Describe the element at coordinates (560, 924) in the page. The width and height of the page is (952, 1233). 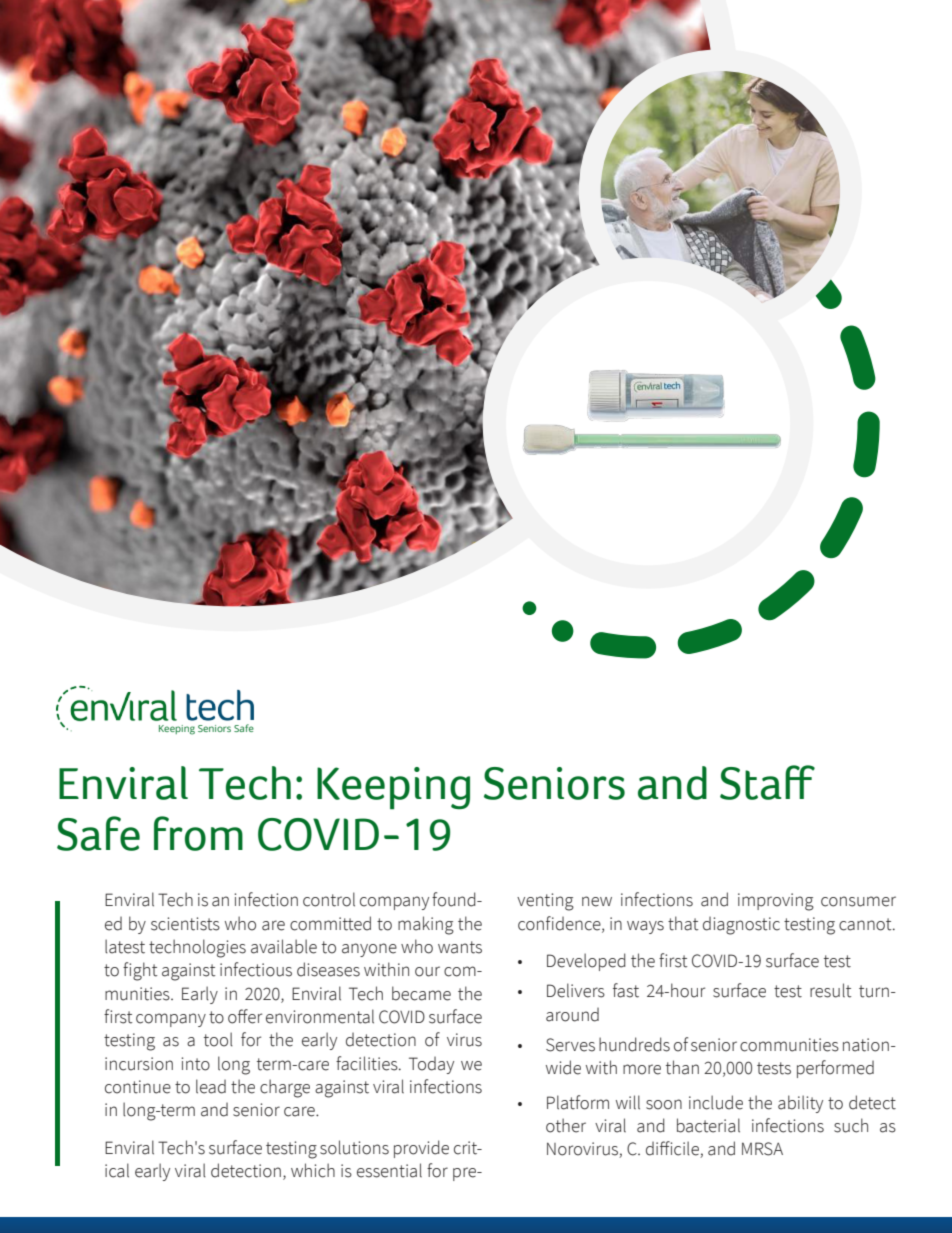
I see `confidence` at that location.
